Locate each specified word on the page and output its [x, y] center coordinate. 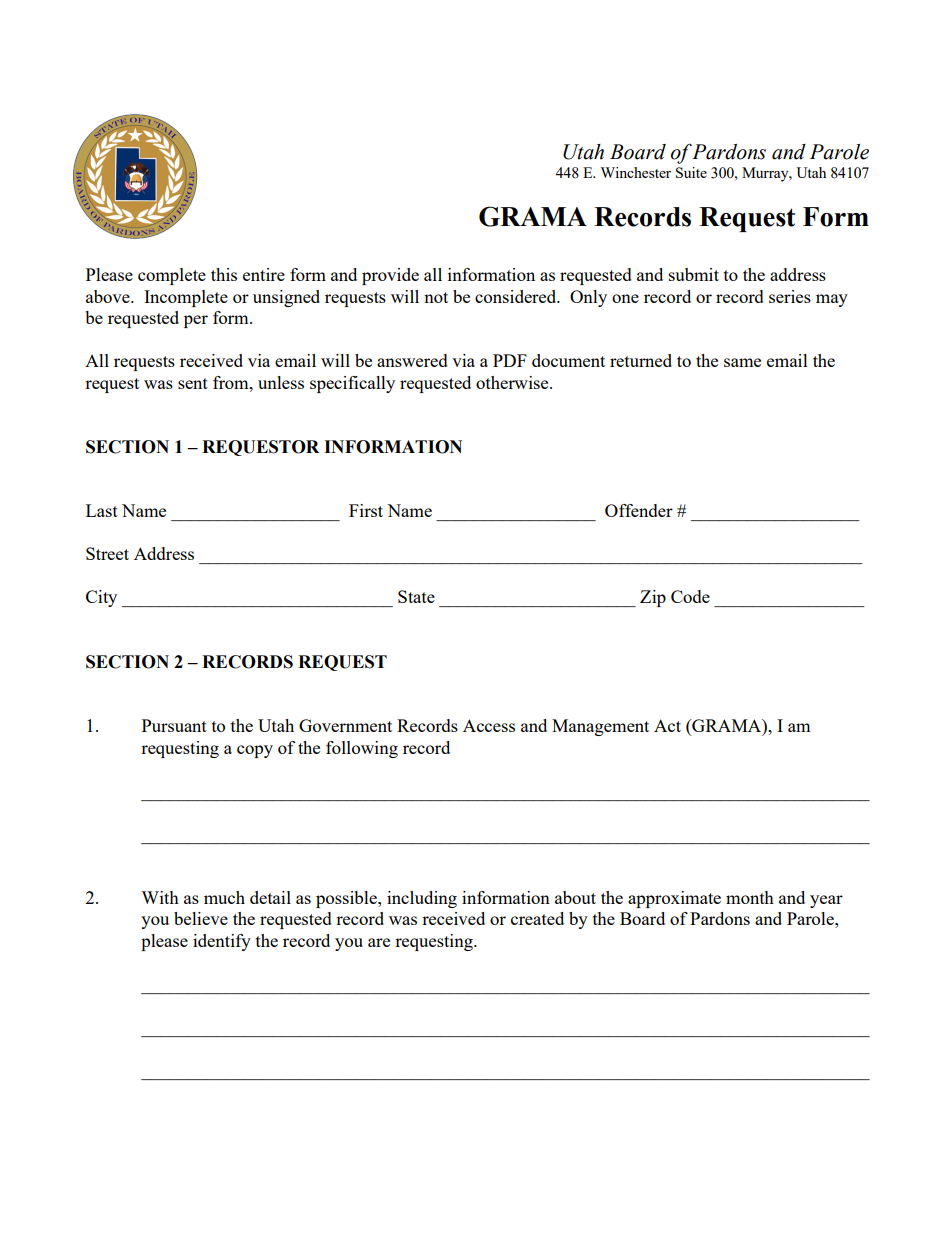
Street [107, 553]
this [224, 274]
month [750, 897]
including [422, 899]
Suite [691, 172]
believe [201, 918]
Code [690, 596]
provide [390, 276]
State [416, 596]
